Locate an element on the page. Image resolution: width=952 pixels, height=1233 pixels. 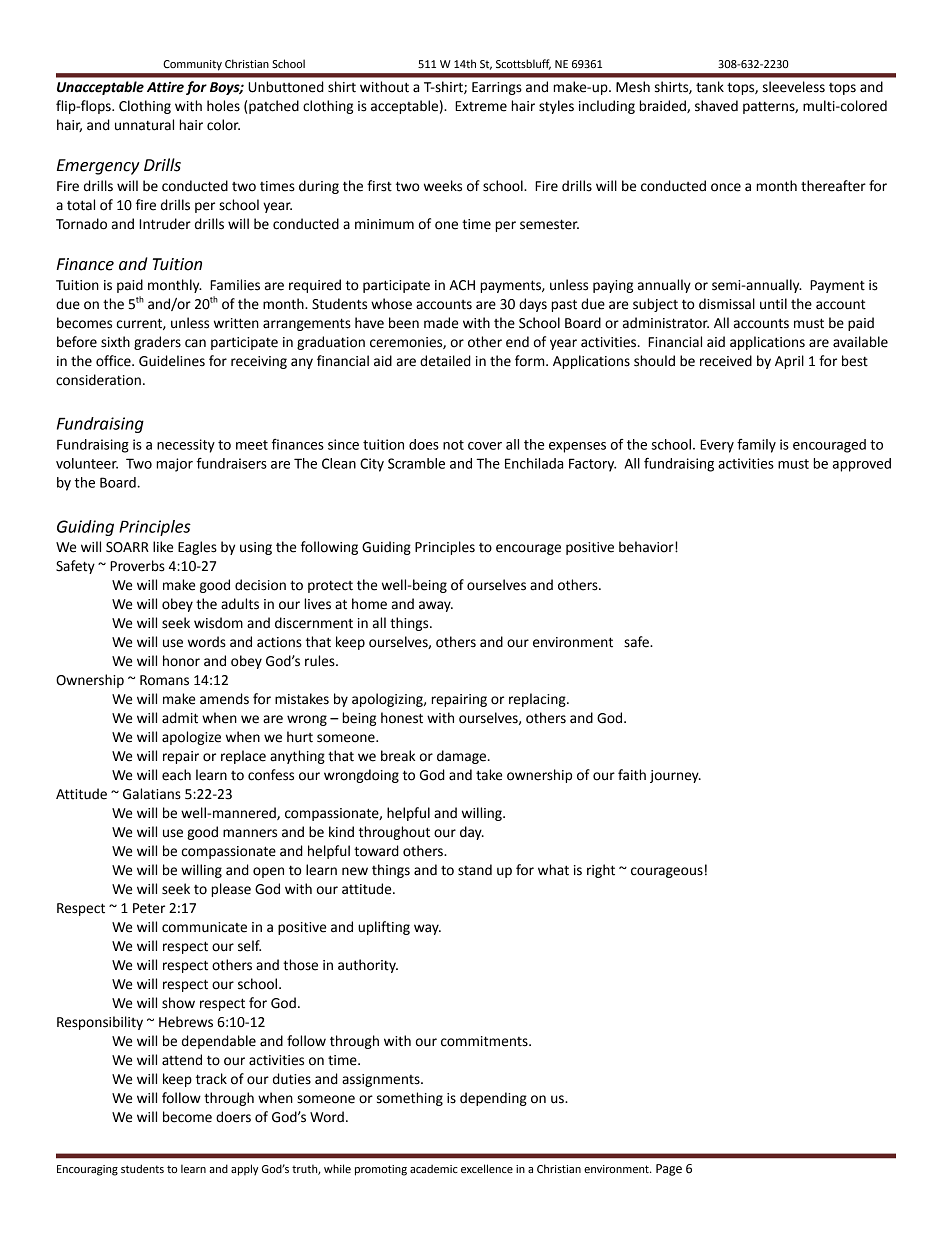
Page is located at coordinates (669, 1170).
